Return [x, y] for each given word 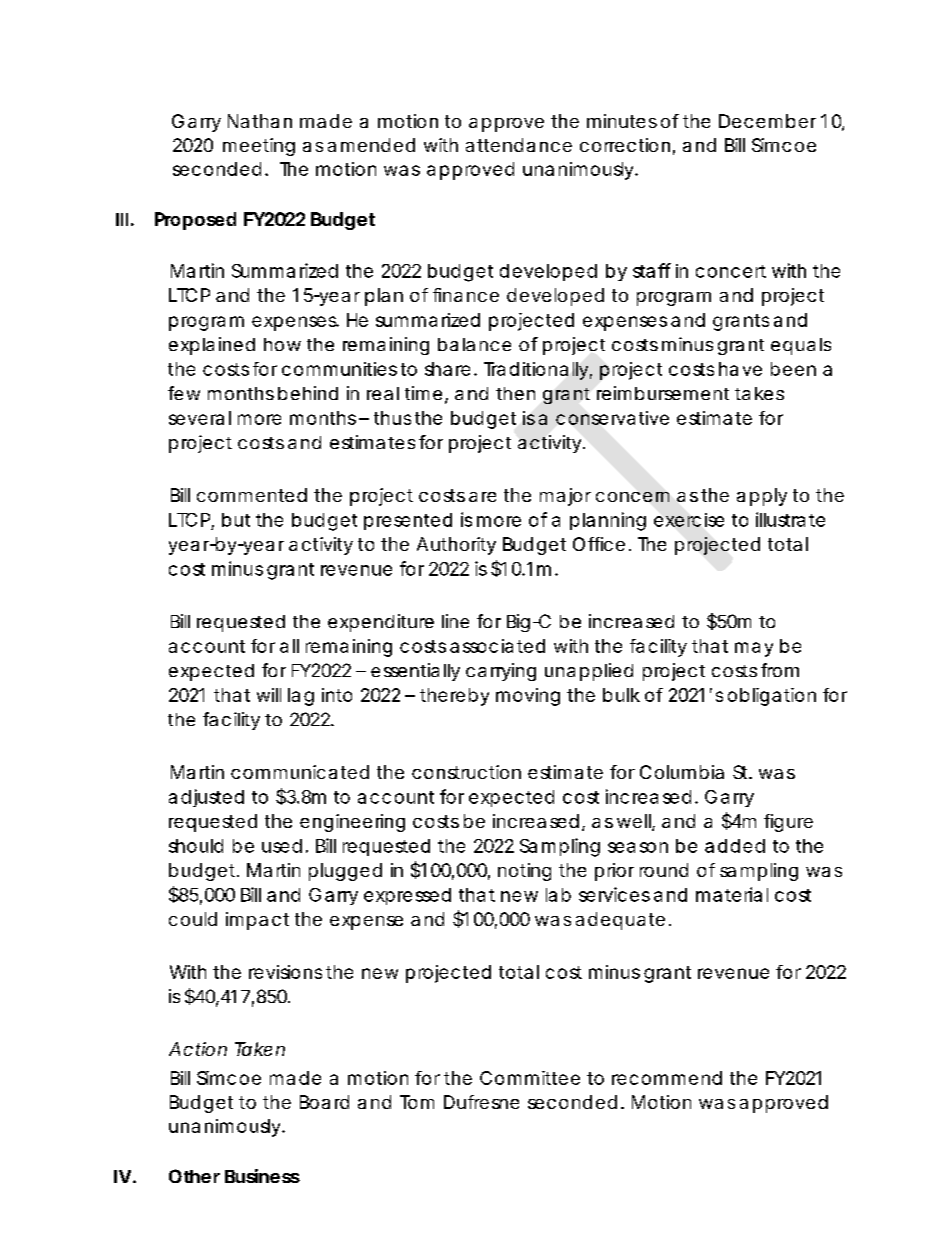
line [455, 621]
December [767, 121]
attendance [519, 145]
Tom [417, 1102]
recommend [667, 1078]
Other [194, 1176]
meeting [259, 147]
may [754, 649]
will [269, 695]
